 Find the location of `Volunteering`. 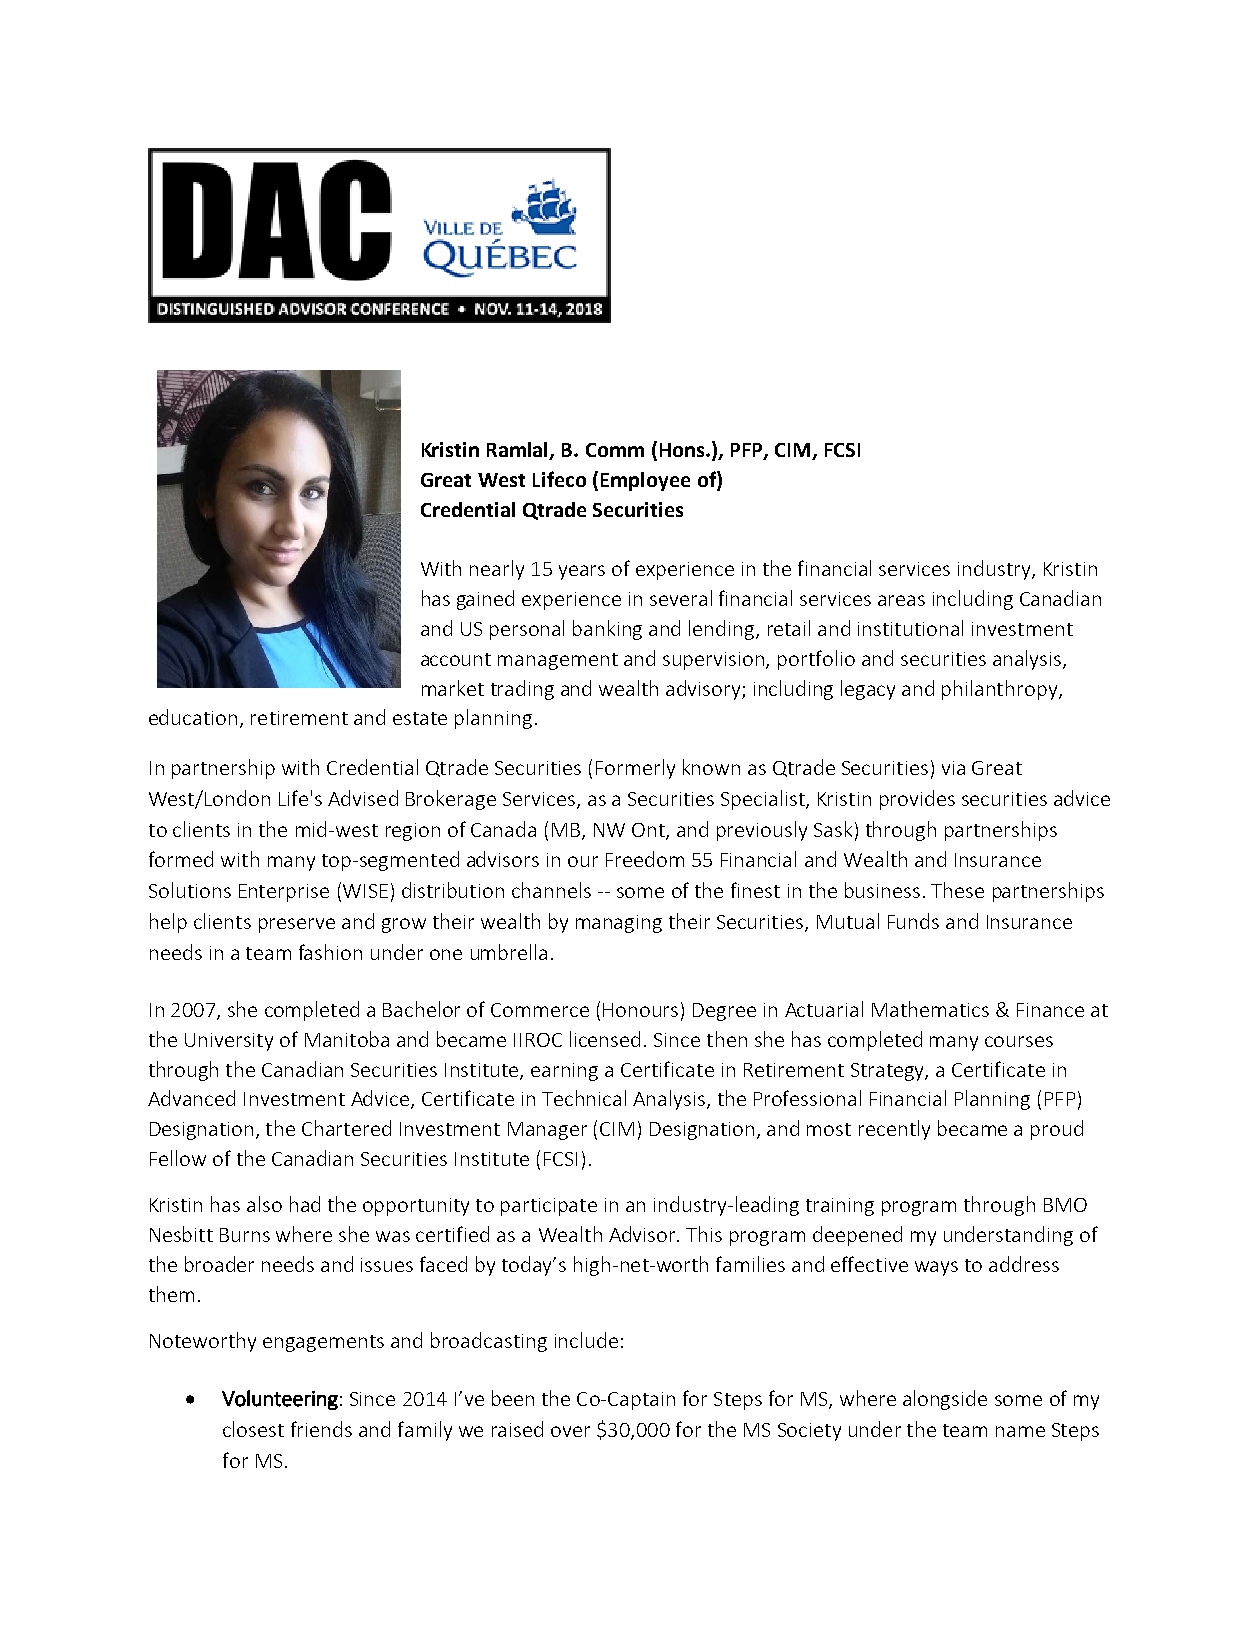

Volunteering is located at coordinates (280, 1400).
